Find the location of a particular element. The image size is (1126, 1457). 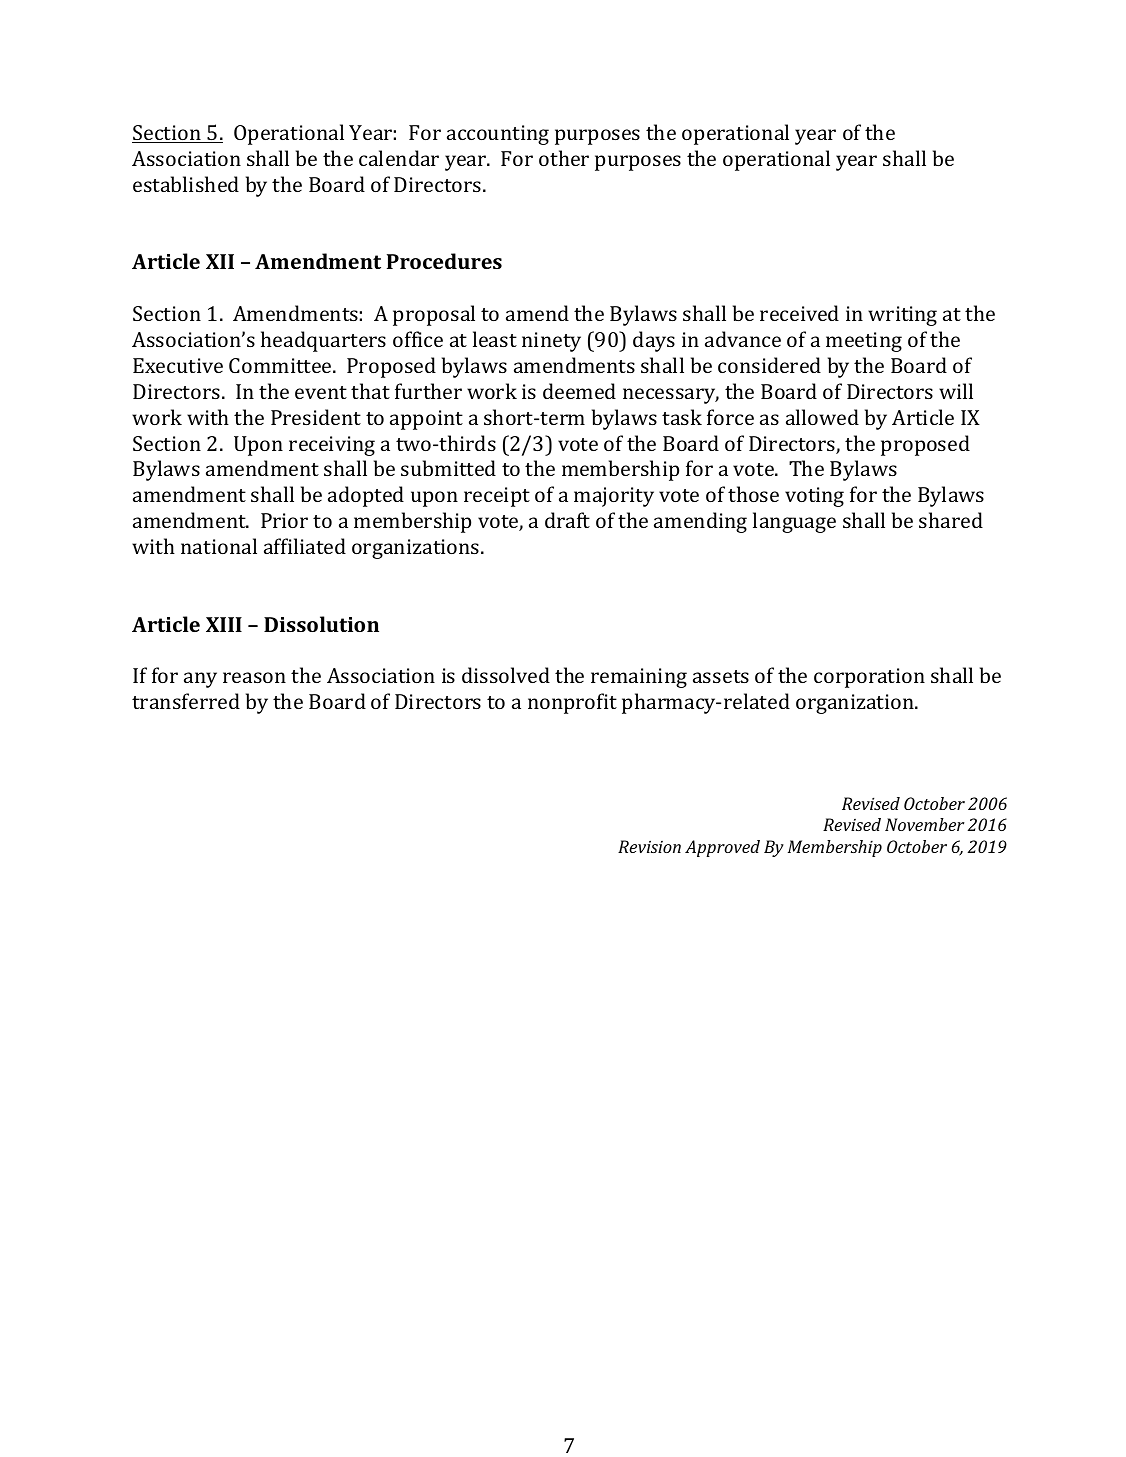

transferred is located at coordinates (186, 701).
